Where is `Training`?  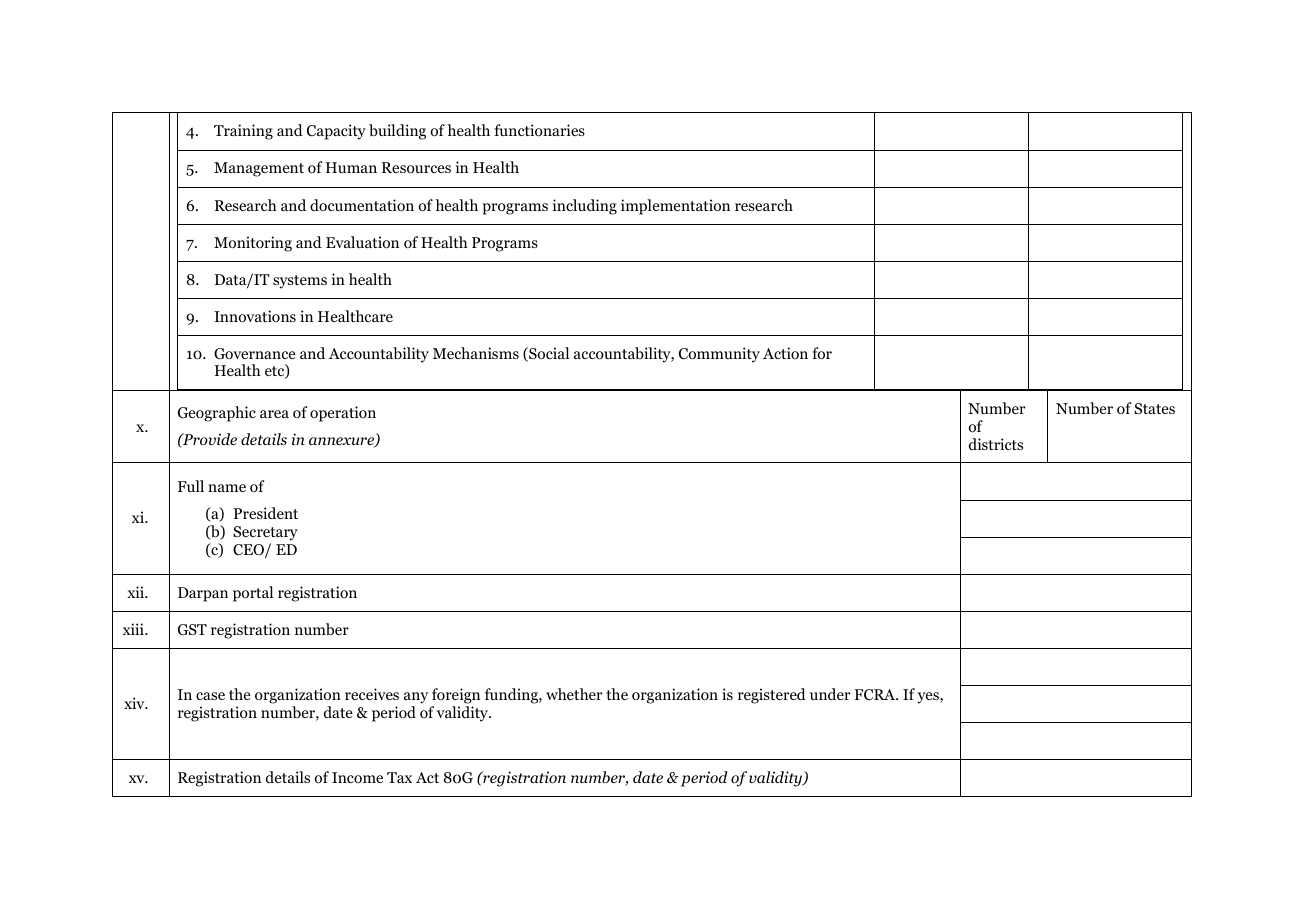 Training is located at coordinates (243, 132).
